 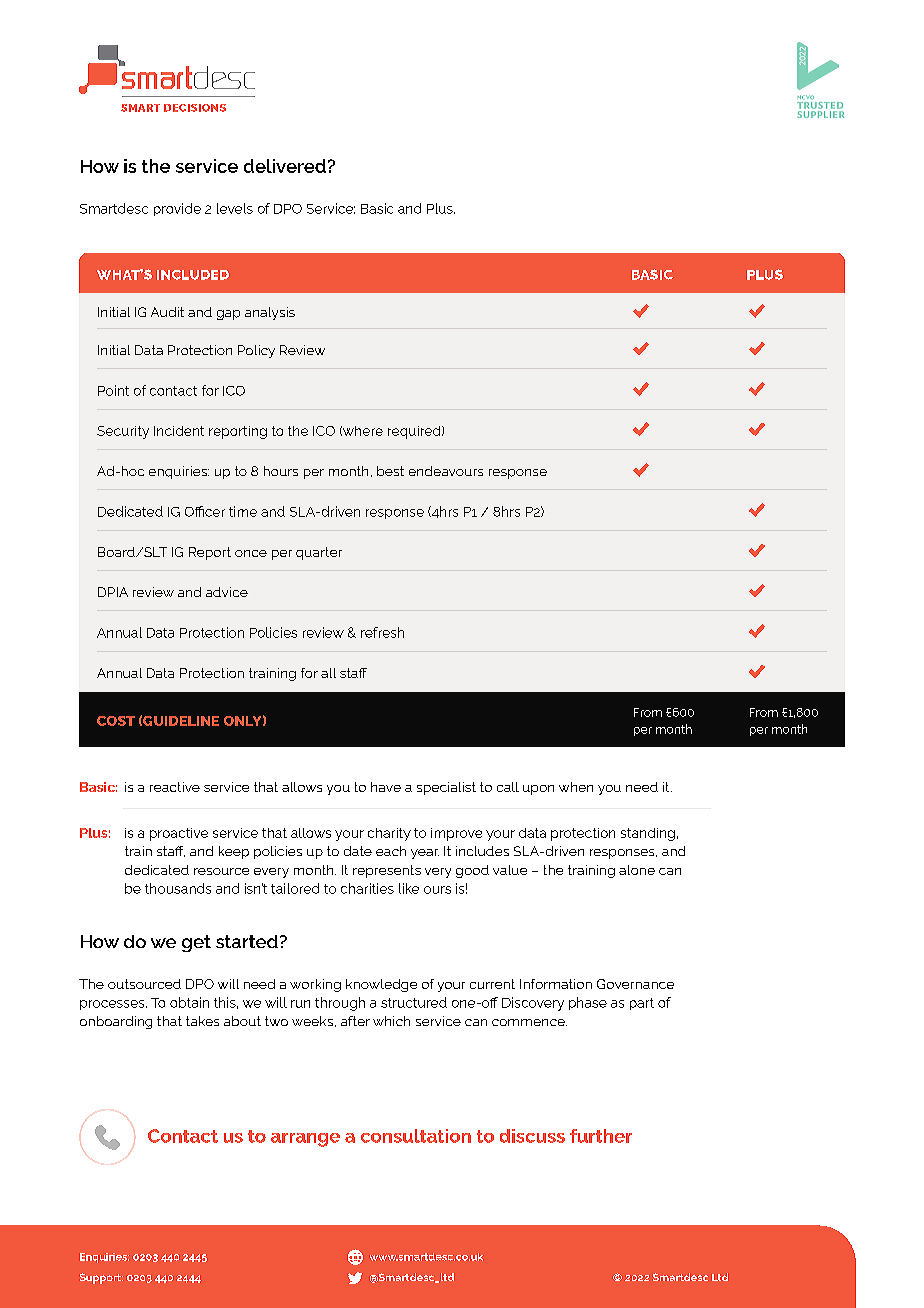 What do you see at coordinates (386, 787) in the screenshot?
I see `have` at bounding box center [386, 787].
